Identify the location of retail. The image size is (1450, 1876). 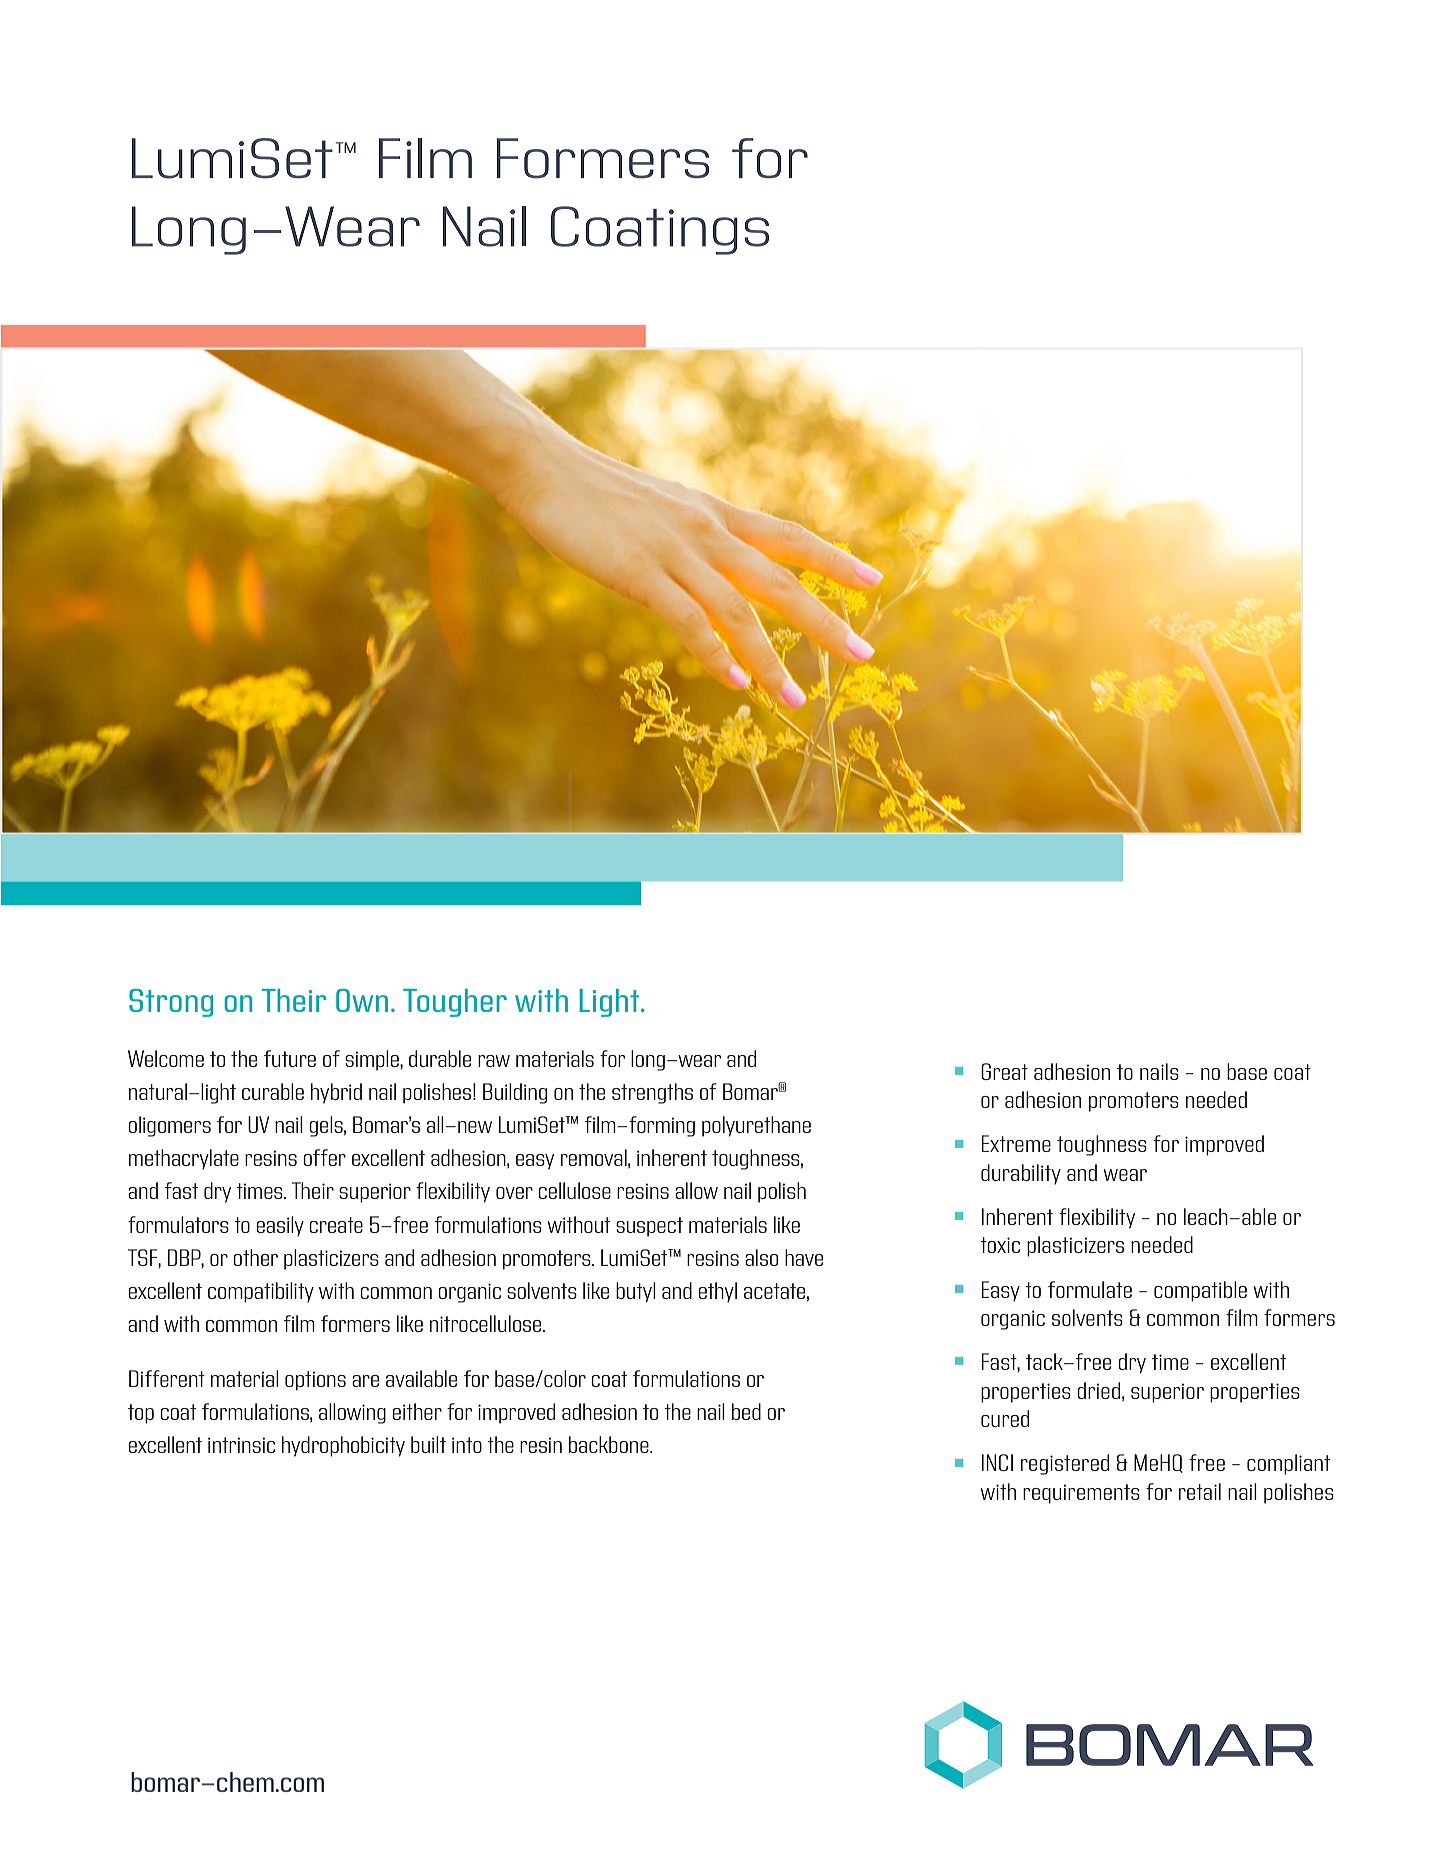
(1200, 1491).
